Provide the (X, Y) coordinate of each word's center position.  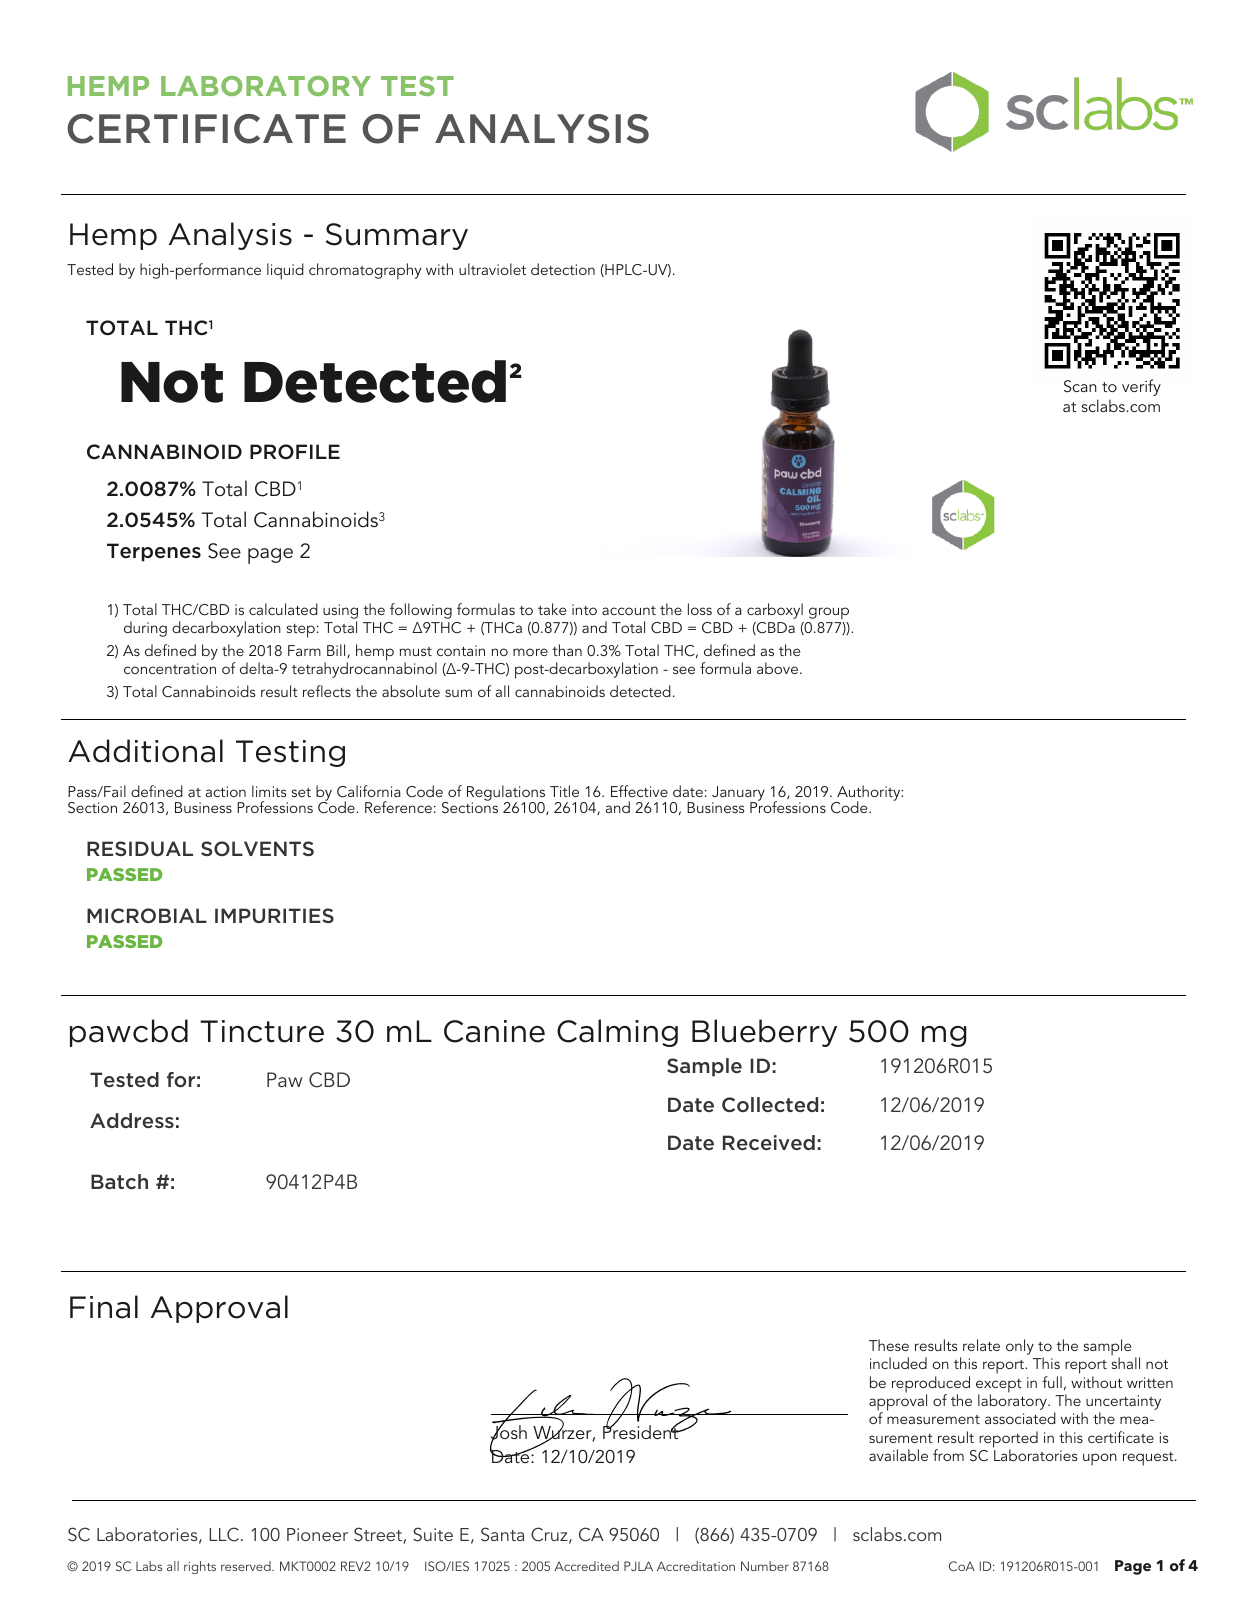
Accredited (586, 1566)
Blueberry (764, 1033)
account (629, 610)
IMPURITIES (274, 915)
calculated (283, 609)
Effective (639, 791)
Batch (119, 1181)
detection (563, 269)
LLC (224, 1534)
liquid (285, 271)
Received (769, 1142)
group (829, 613)
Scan (1080, 386)
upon (1100, 1459)
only (1020, 1347)
